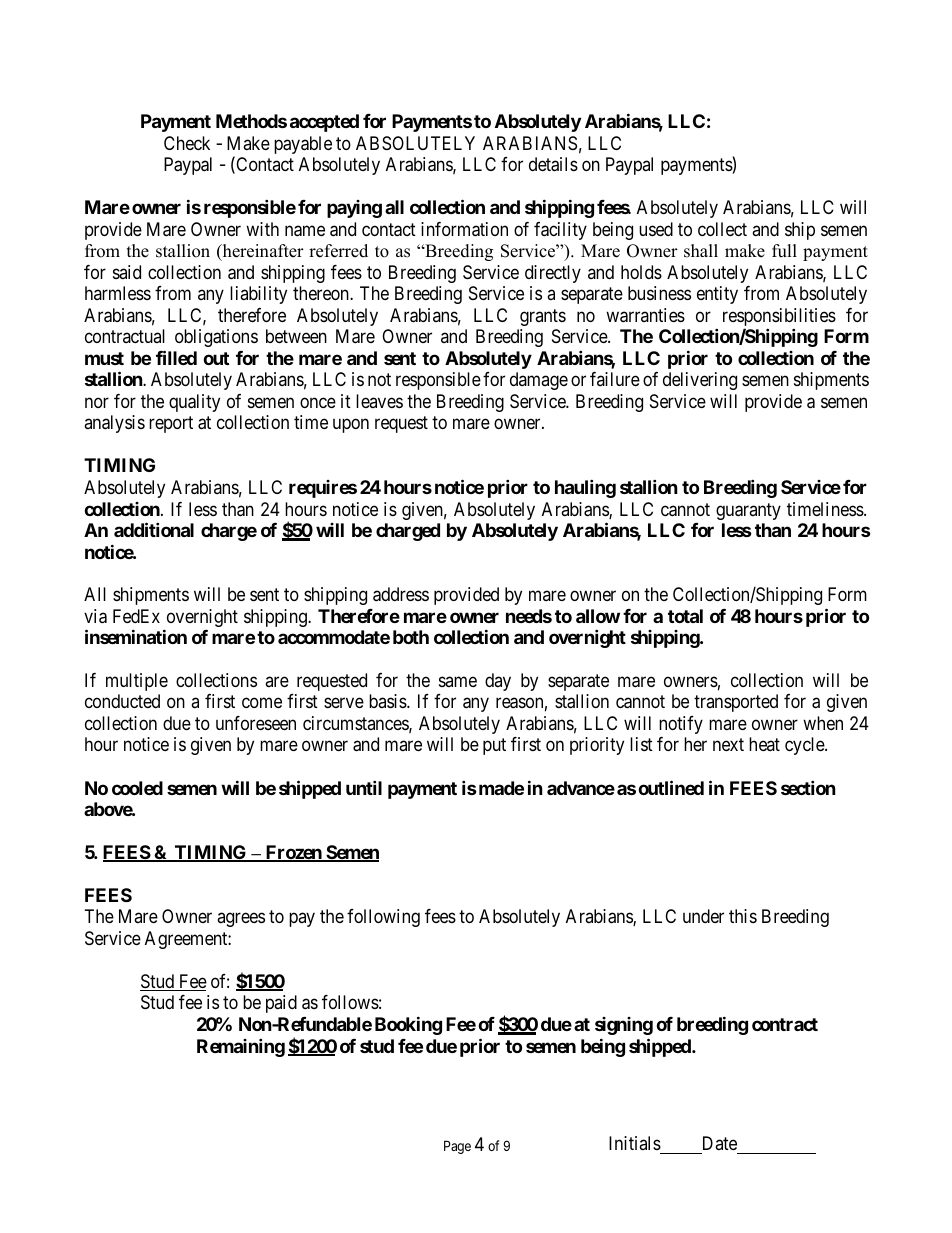 The width and height of the screenshot is (952, 1233). Describe the element at coordinates (411, 637) in the screenshot. I see `both` at that location.
